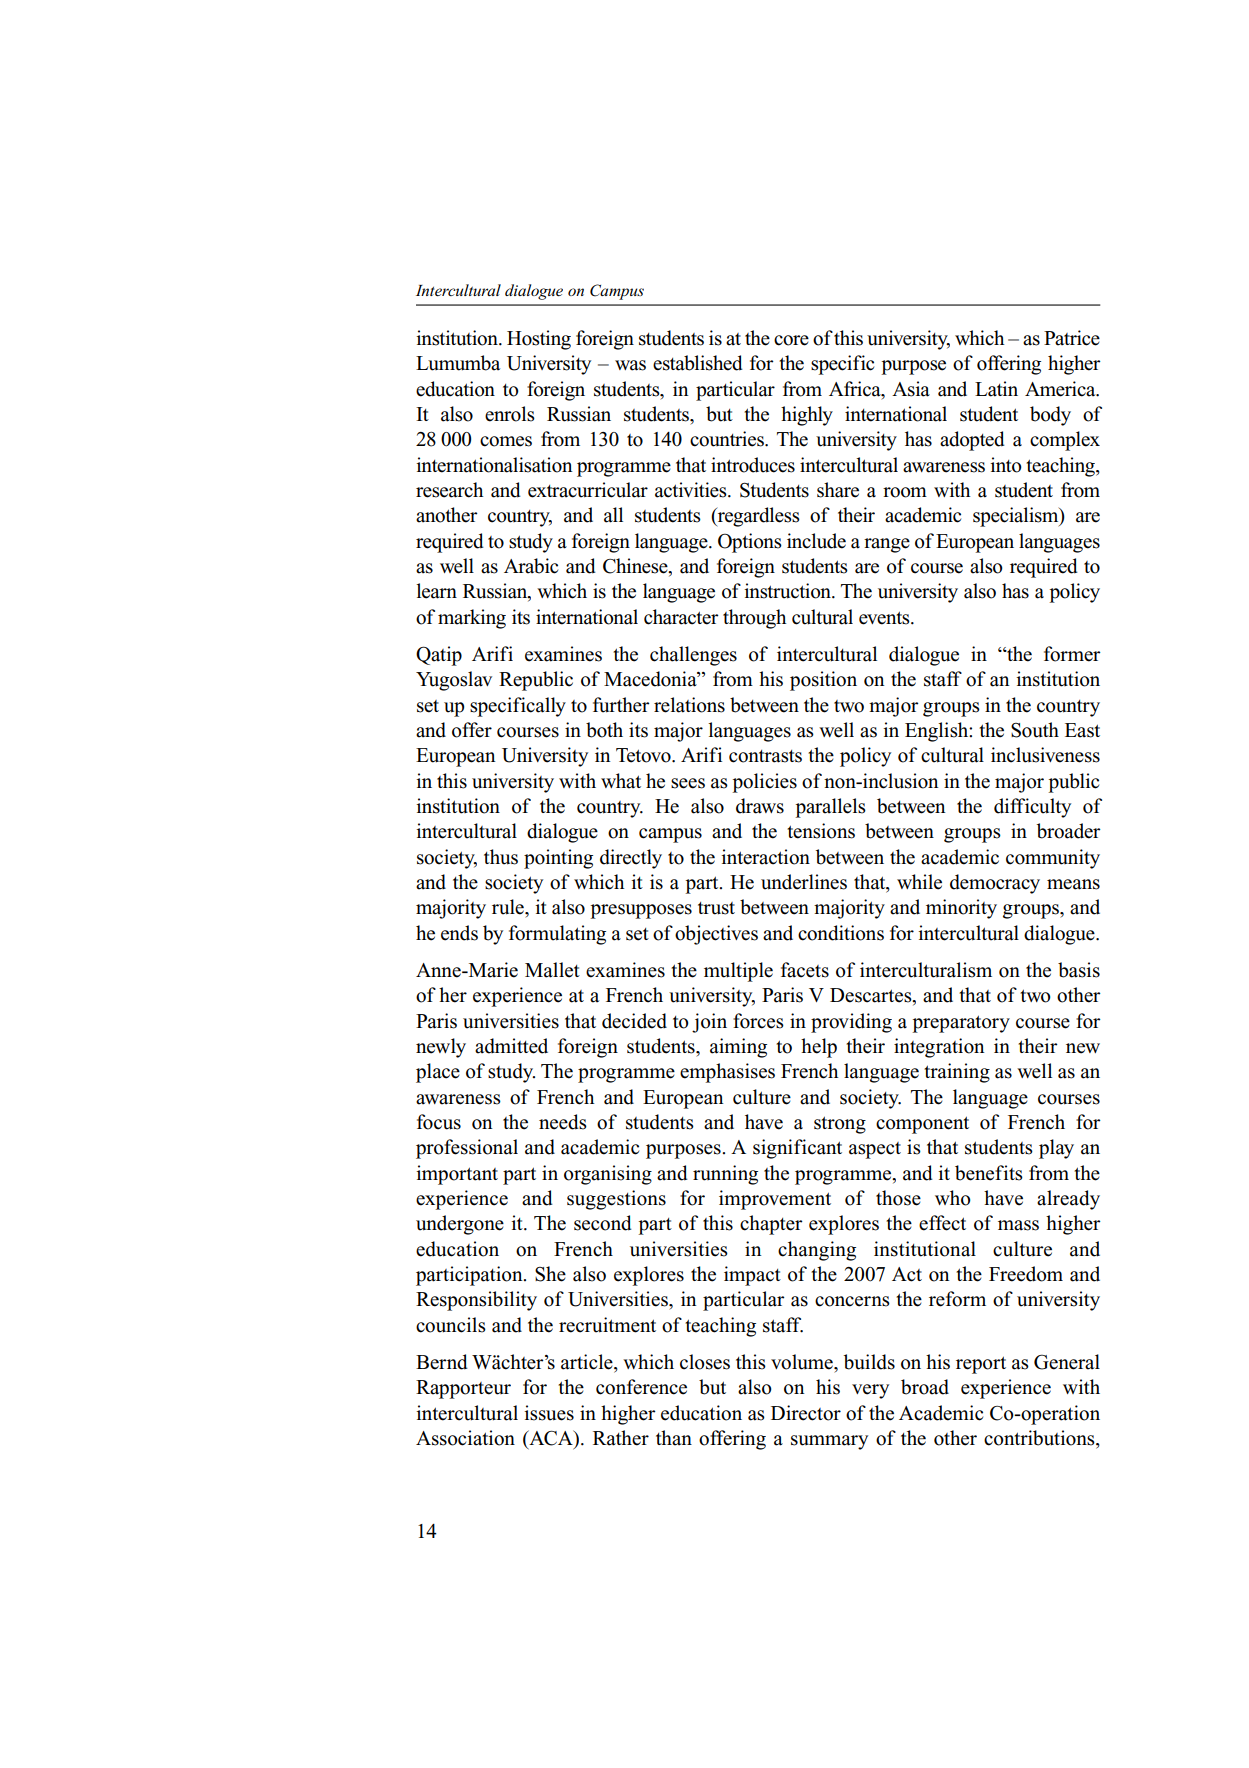 The height and width of the page is (1768, 1249). I want to click on America, so click(1061, 389).
